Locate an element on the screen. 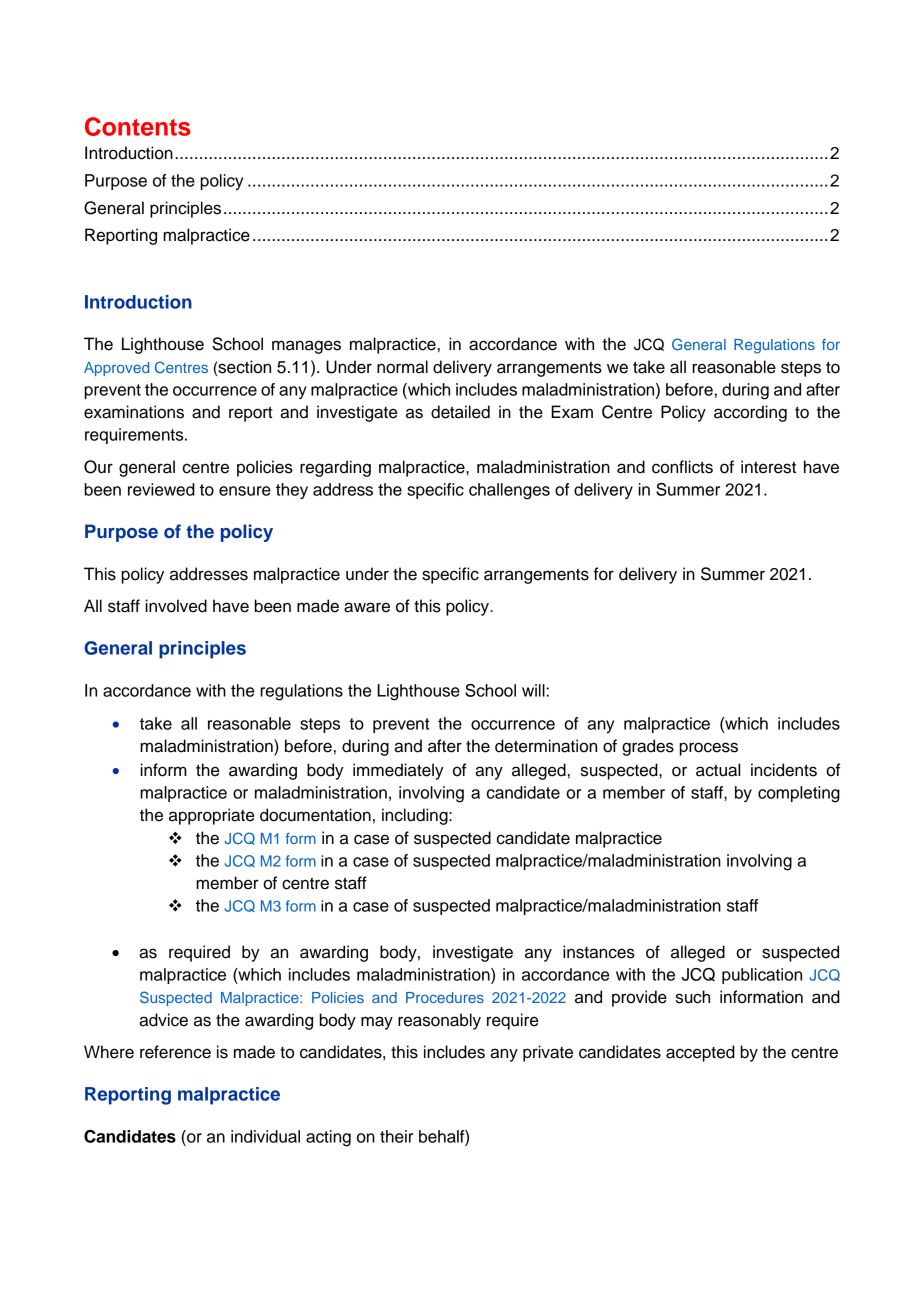 The height and width of the screenshot is (1309, 924). accepted is located at coordinates (700, 1053).
